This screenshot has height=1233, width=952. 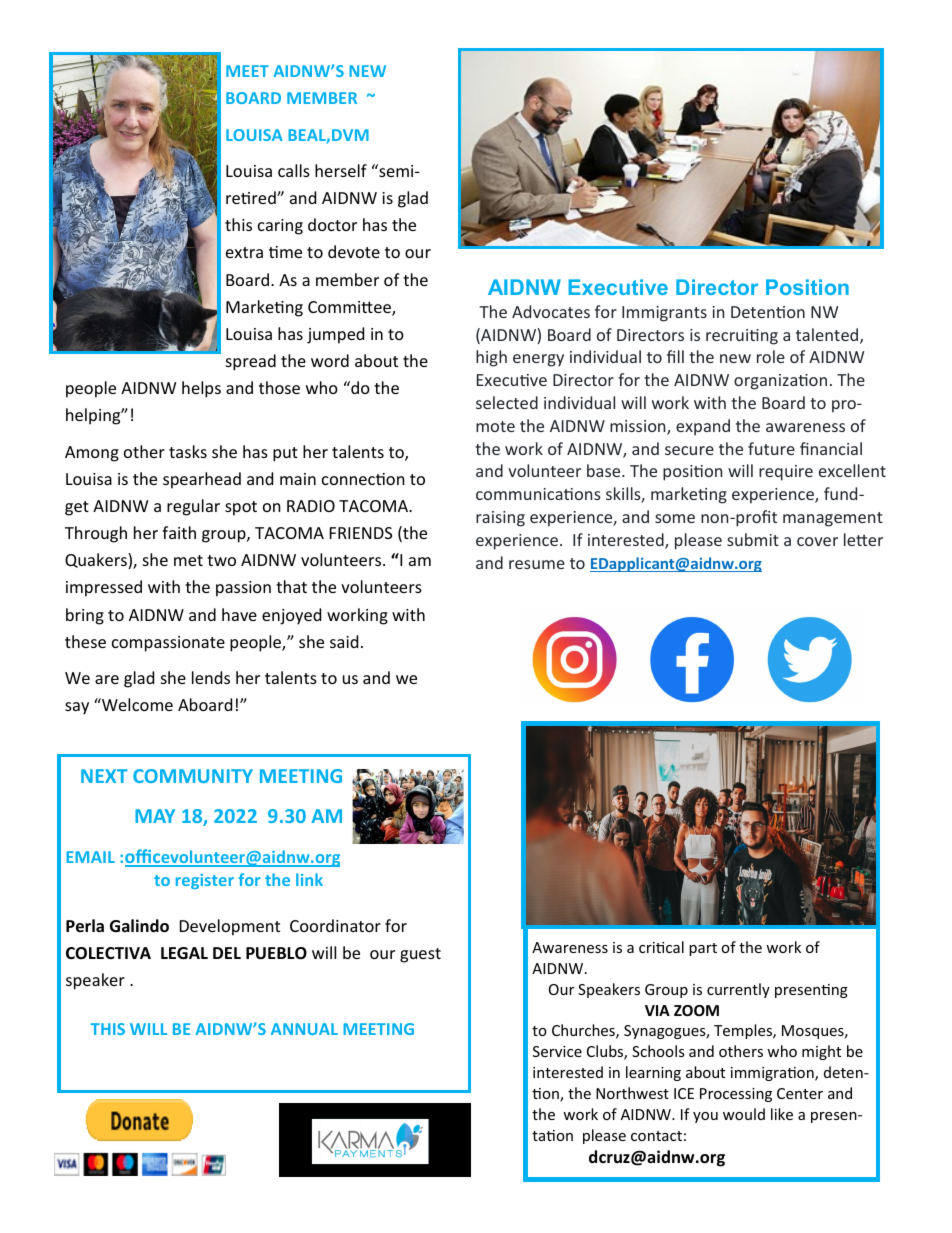 I want to click on Immigrants, so click(x=664, y=314).
